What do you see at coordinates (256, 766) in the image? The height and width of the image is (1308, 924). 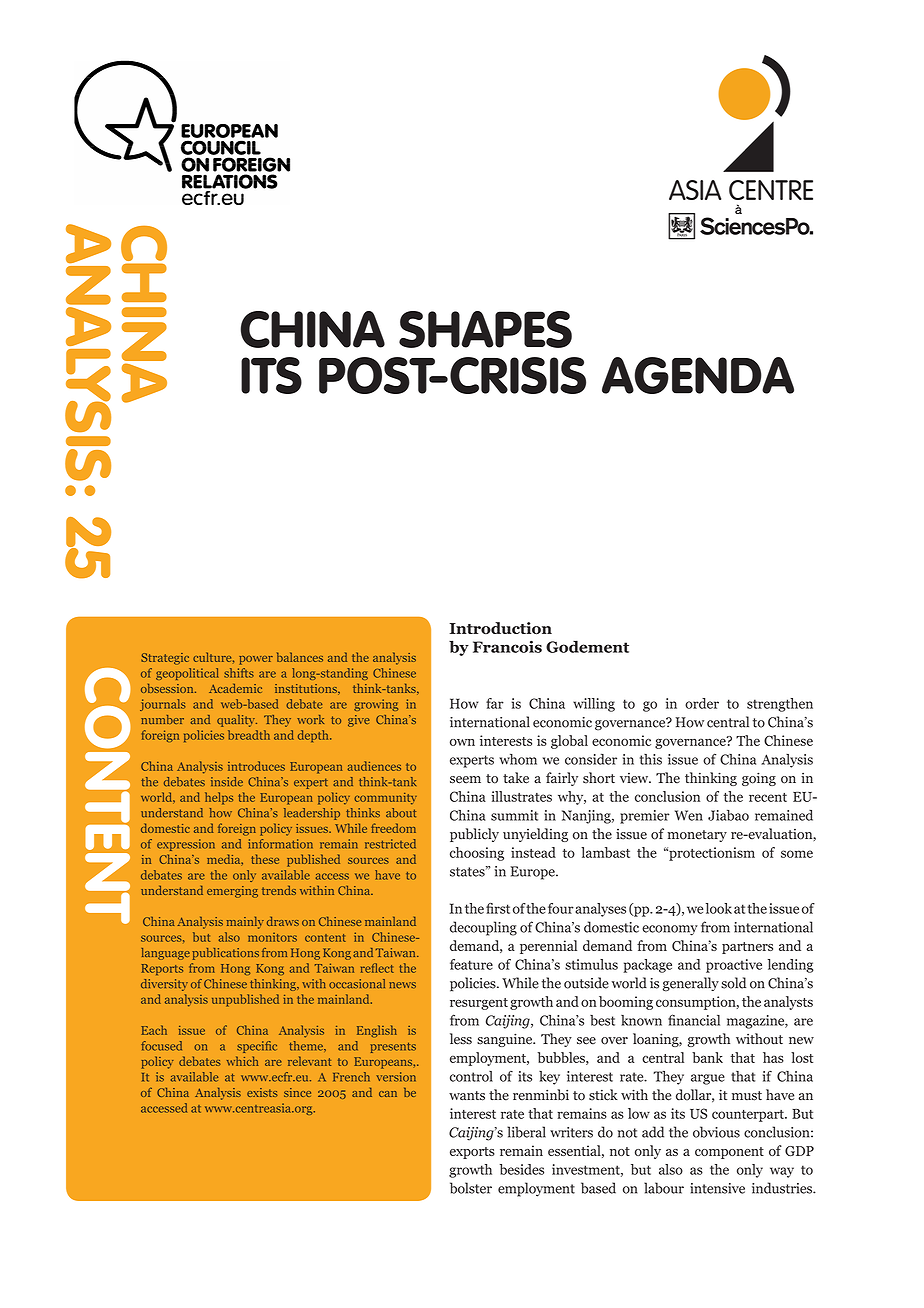 I see `introduces` at bounding box center [256, 766].
